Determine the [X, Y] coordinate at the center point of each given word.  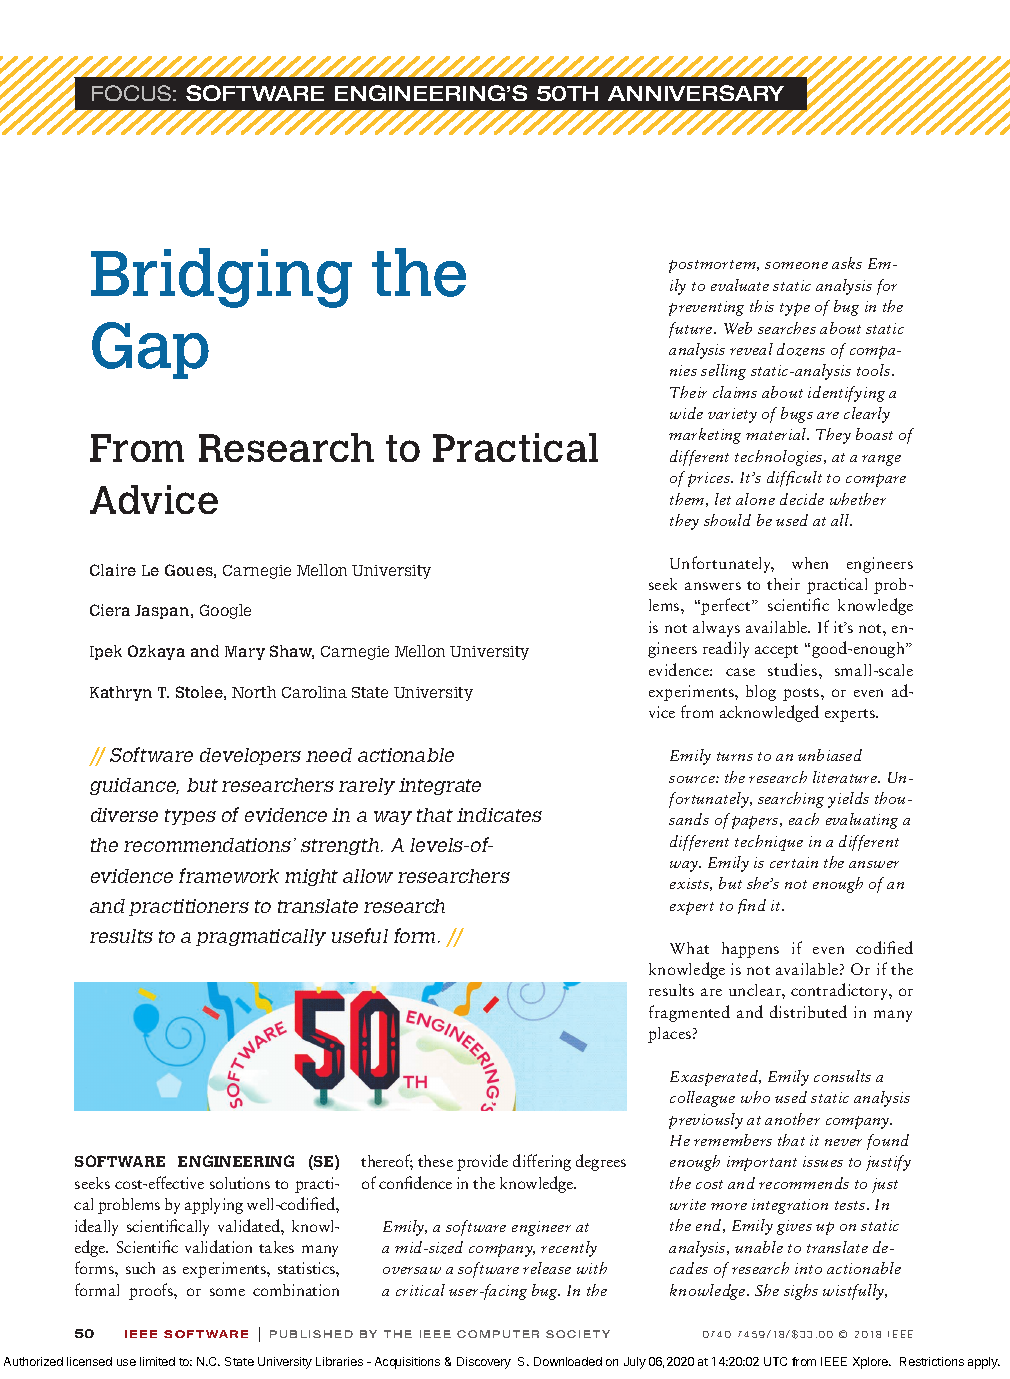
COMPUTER [498, 1334]
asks [847, 263]
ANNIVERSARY [696, 93]
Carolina [314, 692]
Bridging [221, 278]
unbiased [830, 755]
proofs [152, 1291]
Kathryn [121, 693]
